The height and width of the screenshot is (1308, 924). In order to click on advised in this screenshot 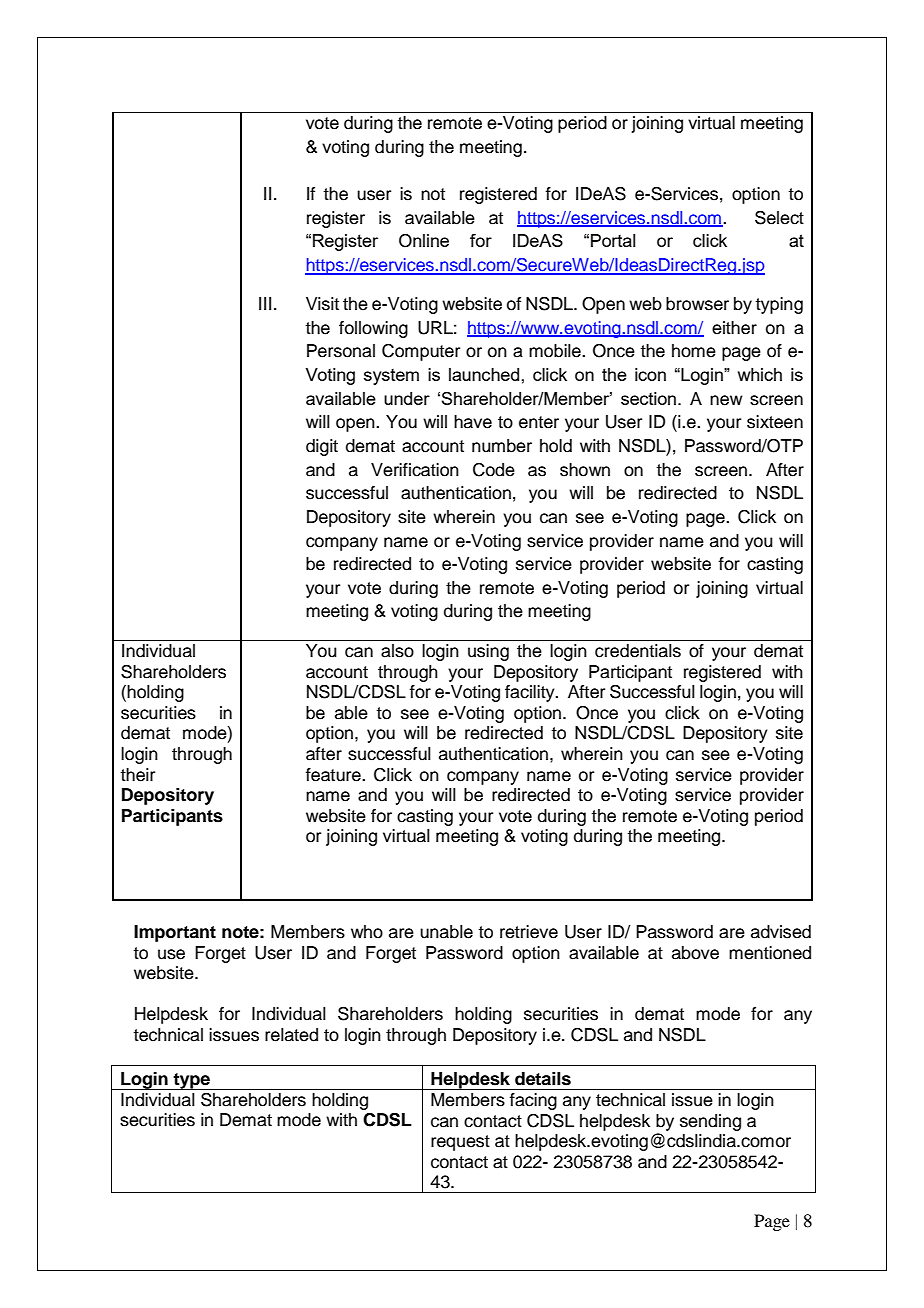, I will do `click(781, 932)`.
